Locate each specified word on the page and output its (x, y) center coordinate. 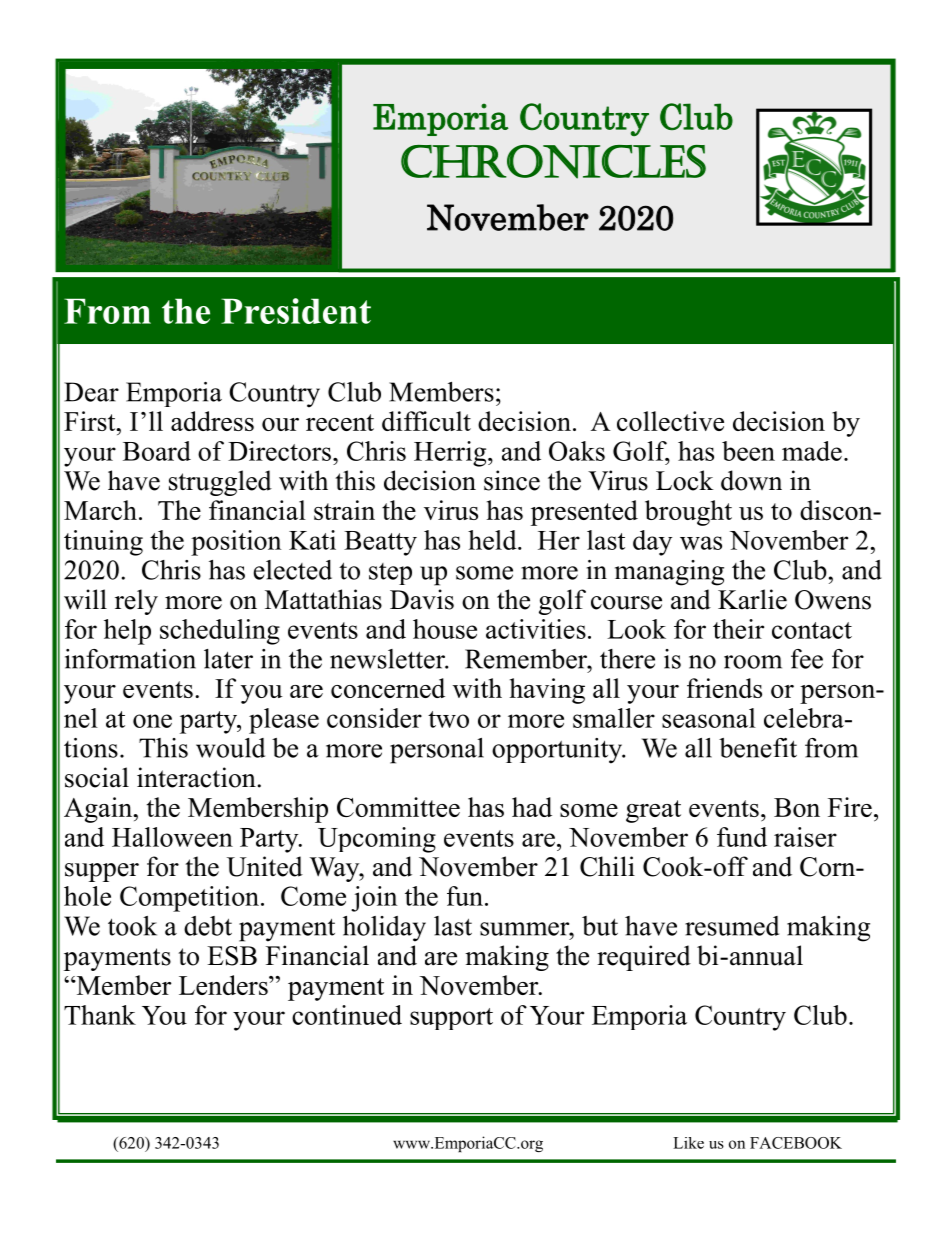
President (296, 311)
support (451, 1019)
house (445, 629)
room (753, 662)
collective (670, 421)
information (130, 659)
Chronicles (553, 162)
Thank (100, 1015)
